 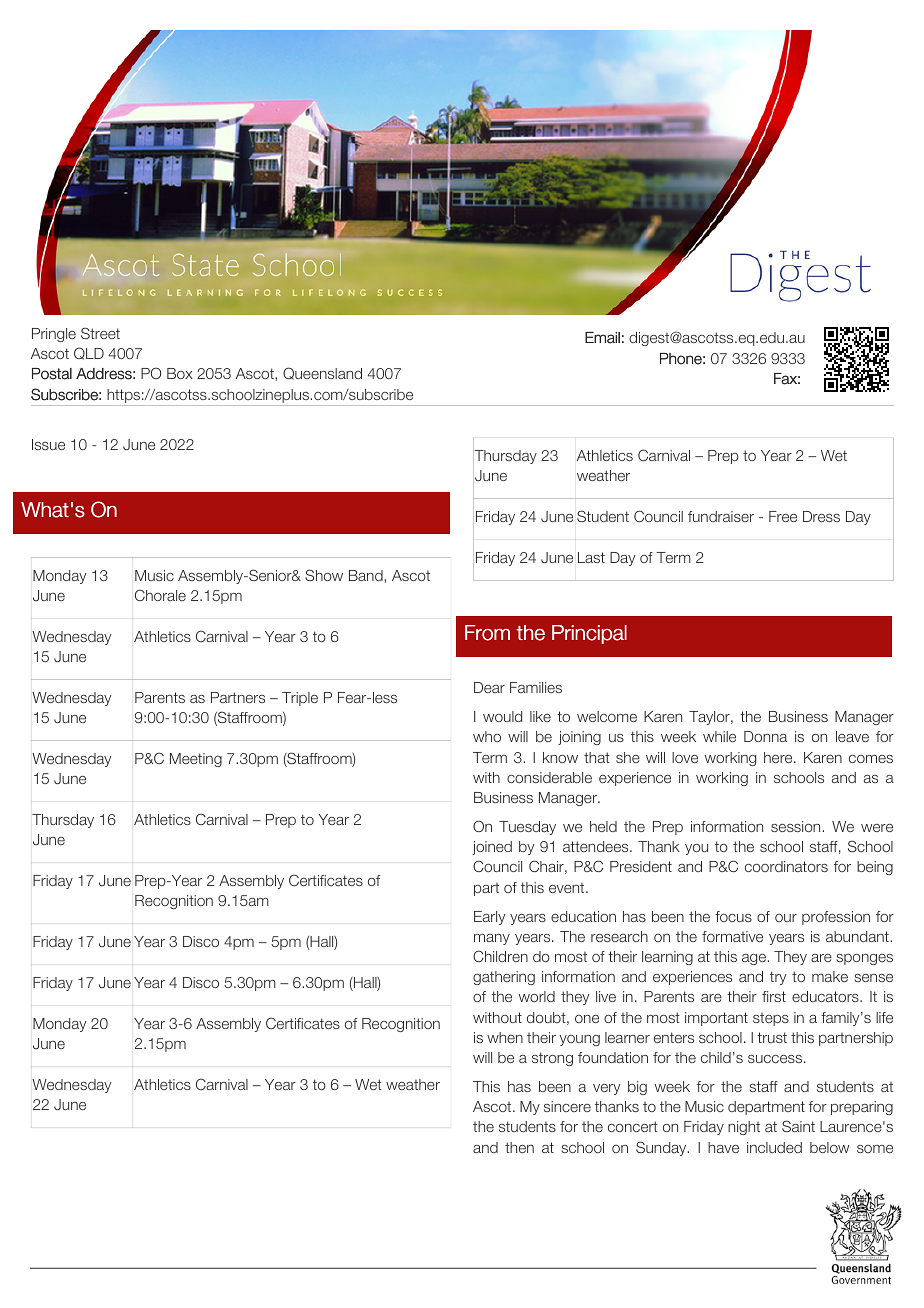 I want to click on Email, so click(x=602, y=338).
